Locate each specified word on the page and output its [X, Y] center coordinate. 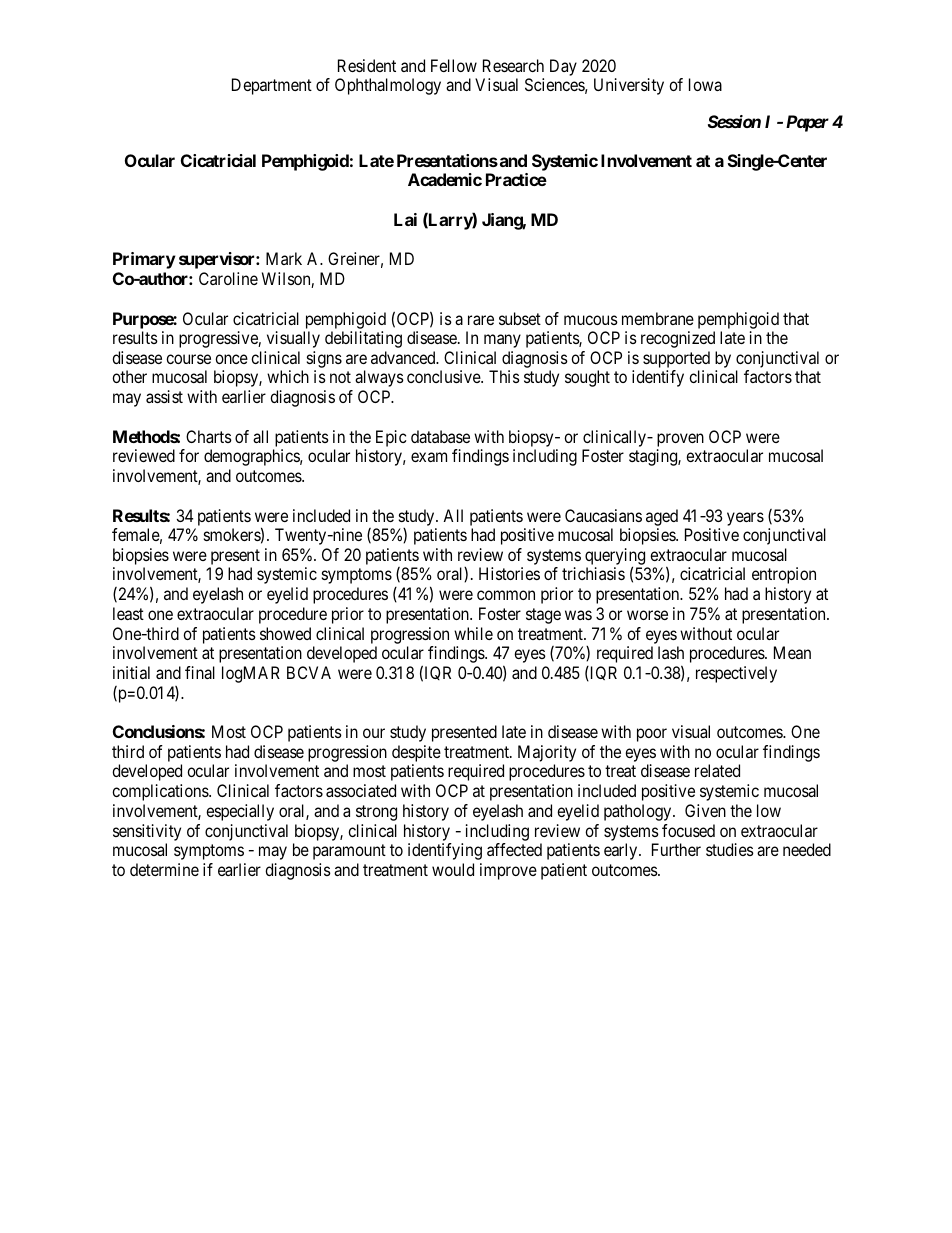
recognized [678, 339]
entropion [784, 575]
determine [164, 869]
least [128, 613]
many [502, 341]
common [506, 595]
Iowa [705, 84]
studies [730, 849]
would [453, 869]
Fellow [454, 65]
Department [272, 86]
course [188, 359]
